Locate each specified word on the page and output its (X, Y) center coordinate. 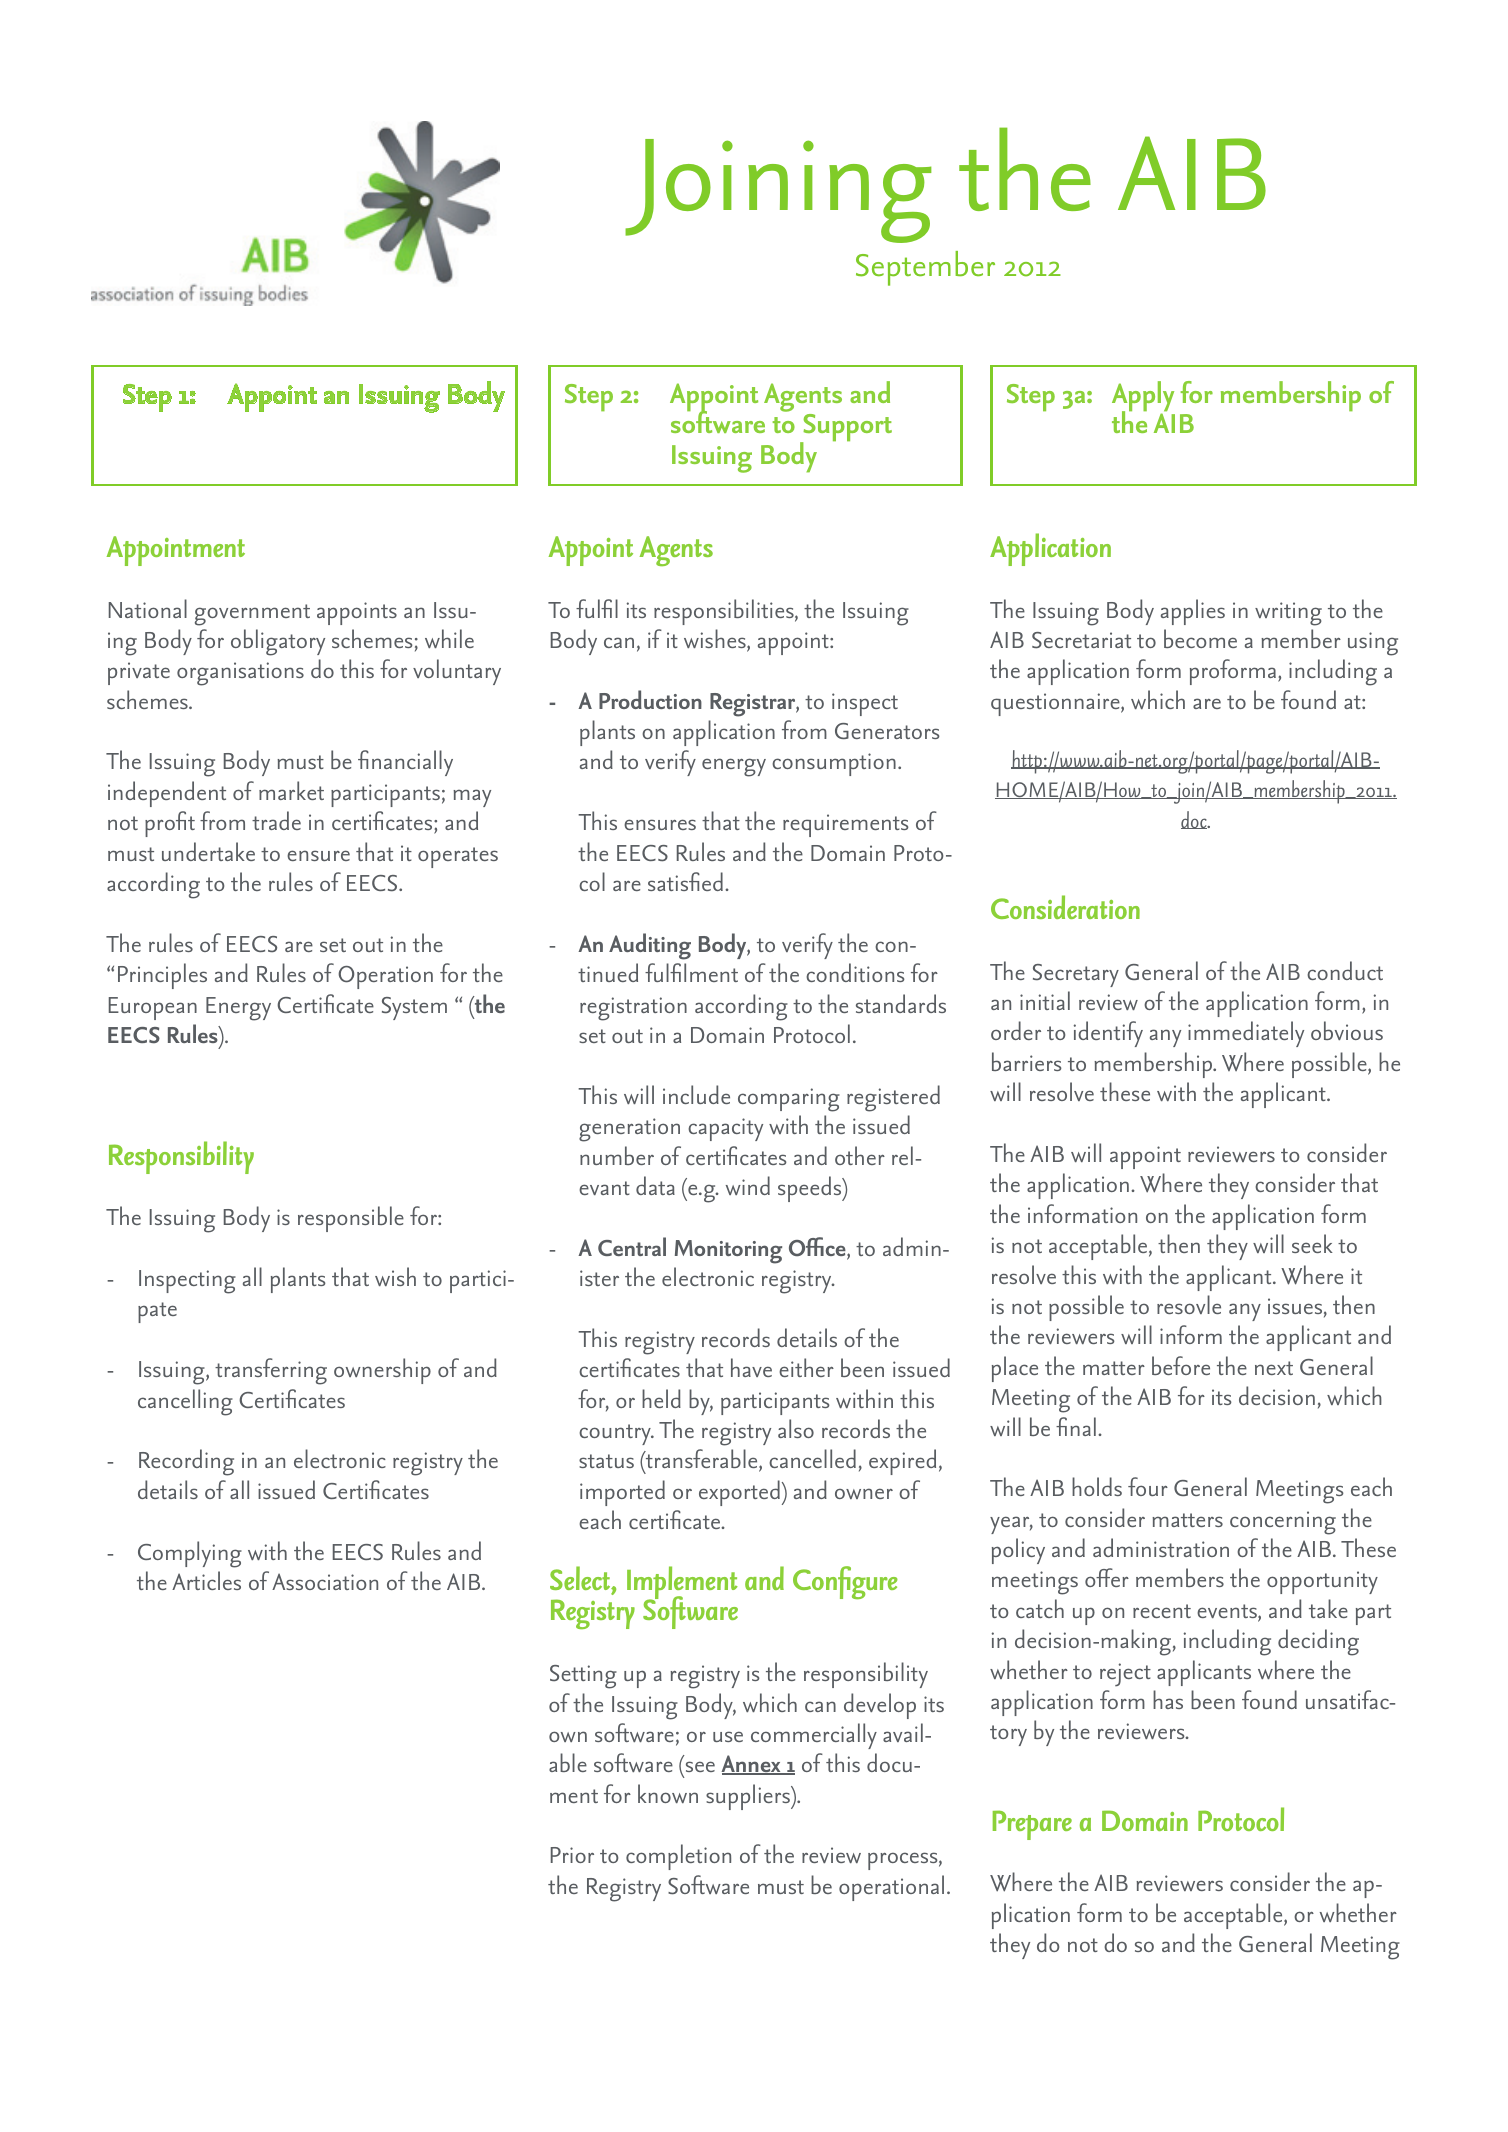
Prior (572, 1855)
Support (846, 429)
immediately (1246, 1034)
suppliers (749, 1797)
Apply (1143, 397)
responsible (351, 1219)
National (148, 608)
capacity (725, 1129)
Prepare (1032, 1825)
